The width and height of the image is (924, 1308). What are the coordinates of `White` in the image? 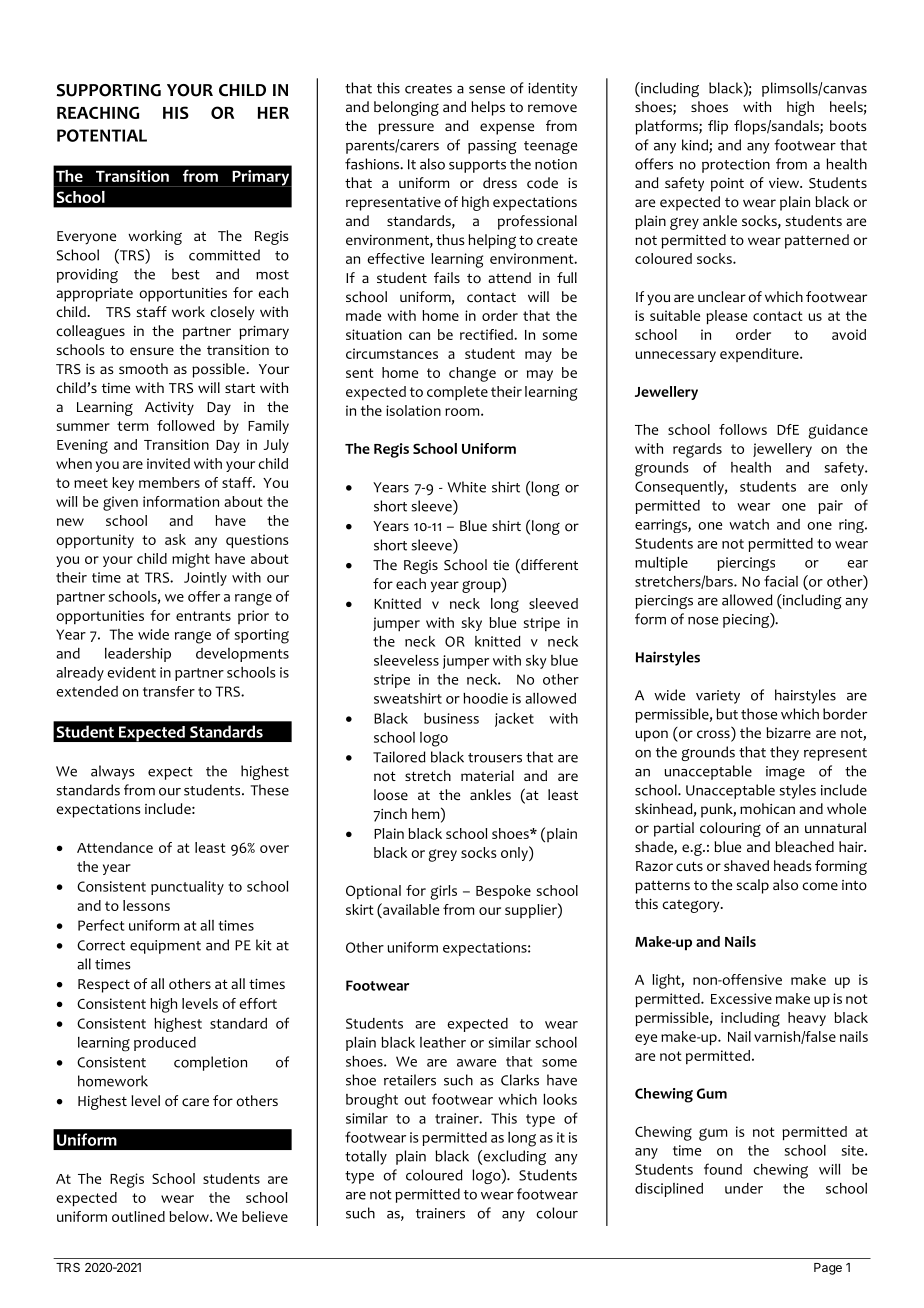 It's located at (466, 487).
